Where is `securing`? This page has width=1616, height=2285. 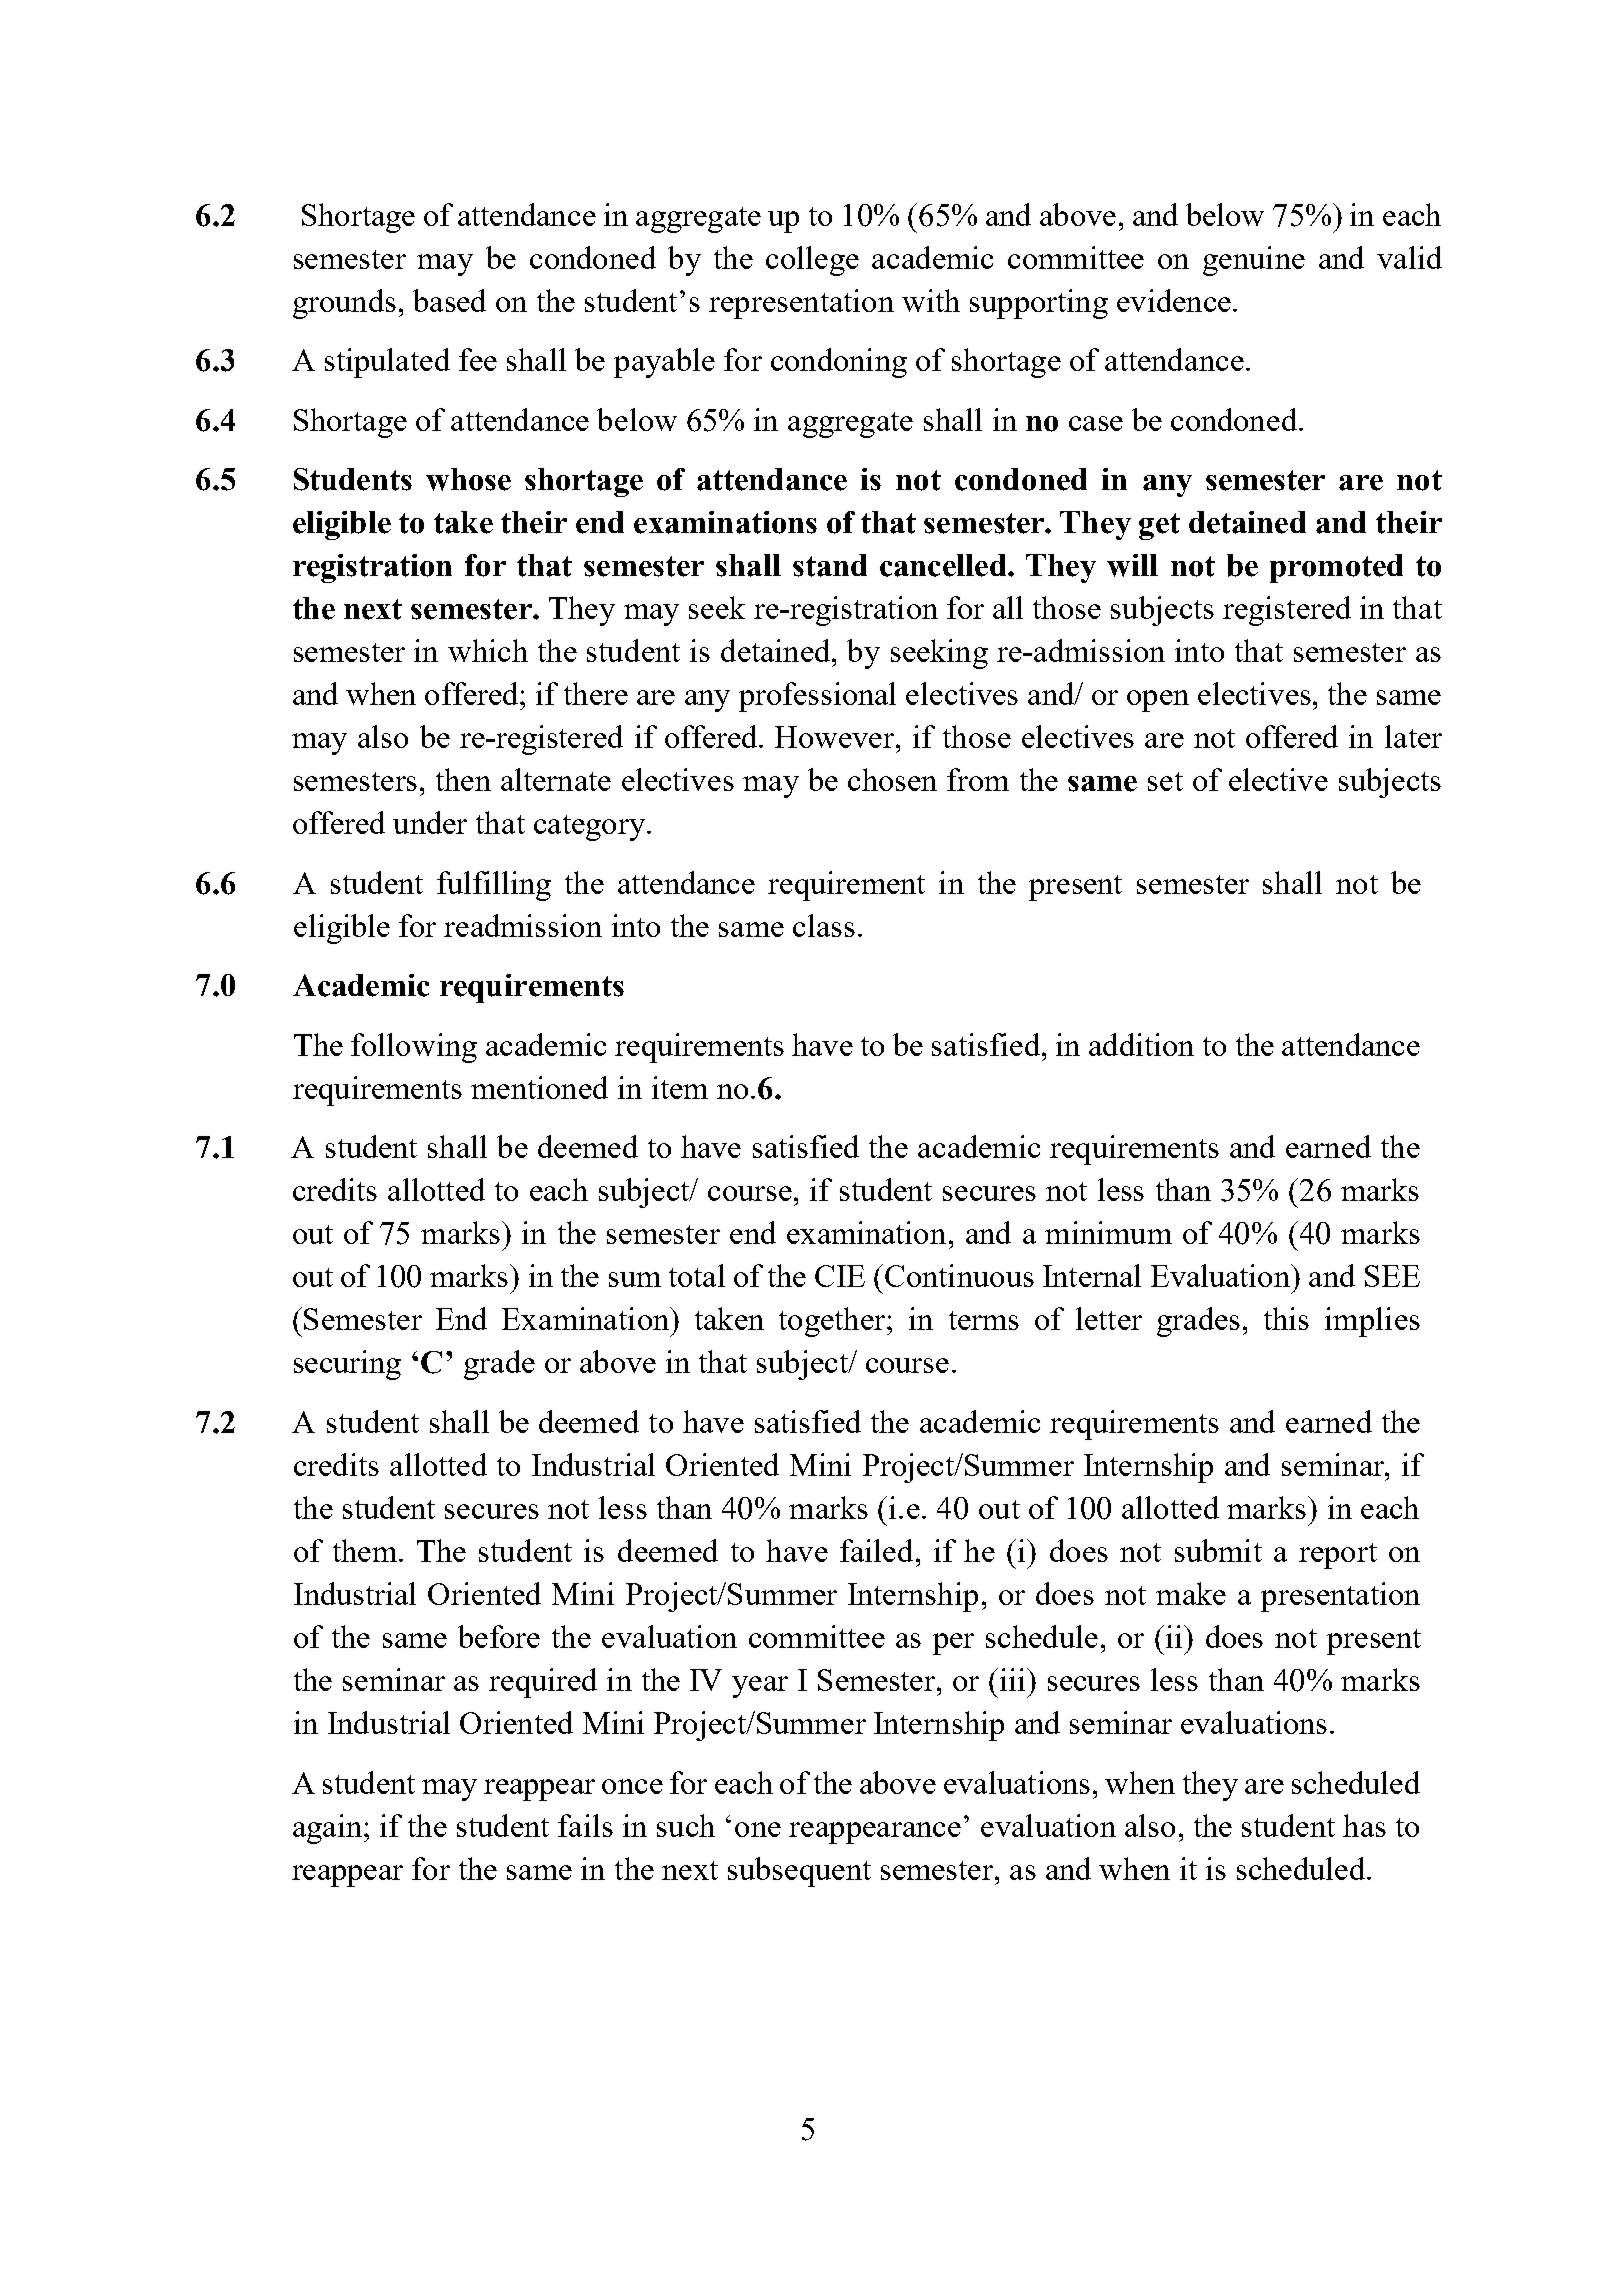 securing is located at coordinates (347, 1365).
